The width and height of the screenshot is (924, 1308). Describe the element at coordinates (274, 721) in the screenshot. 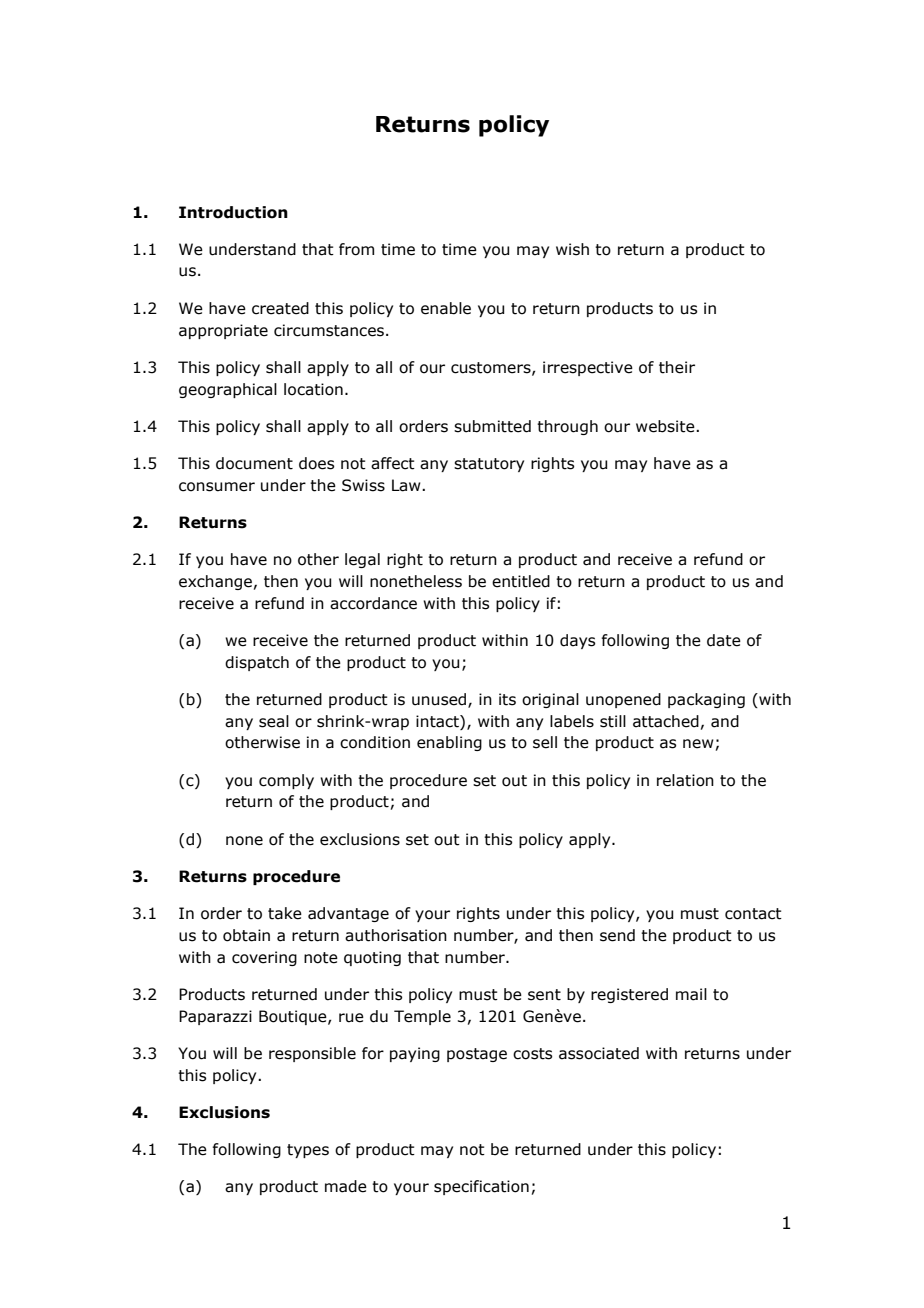

I see `seal` at that location.
